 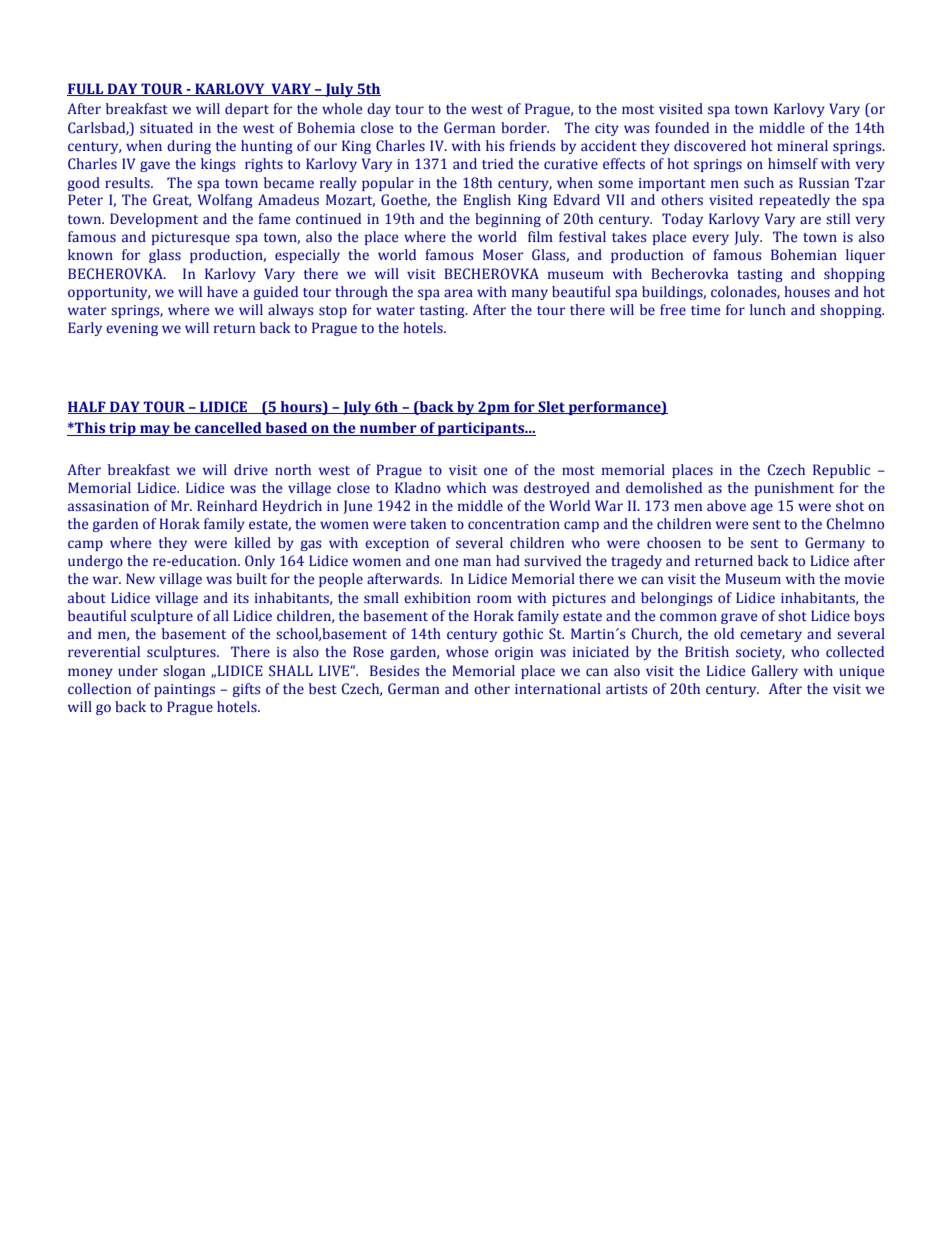 I want to click on slogan, so click(x=184, y=672).
